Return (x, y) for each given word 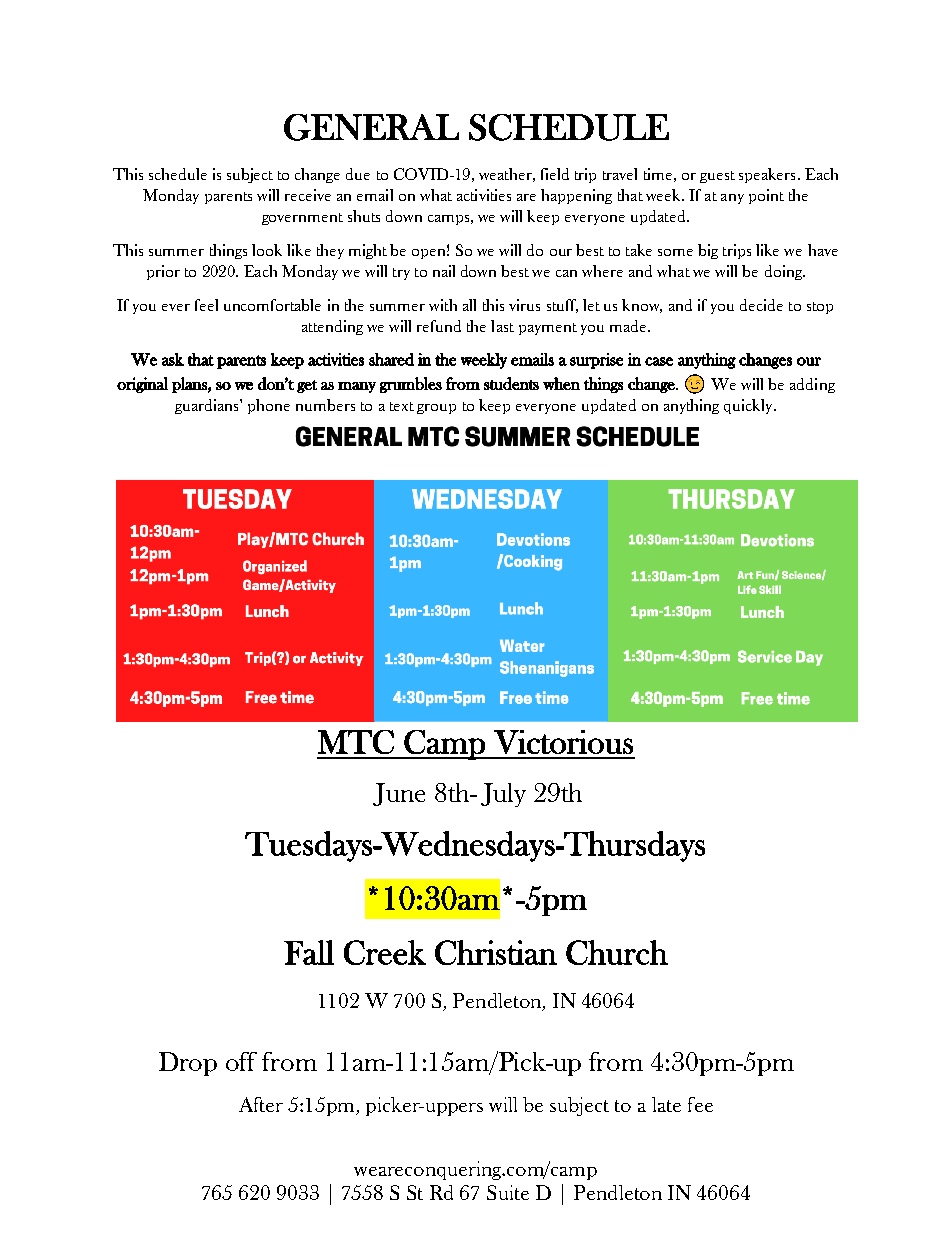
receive (308, 195)
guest (717, 177)
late (666, 1104)
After (261, 1104)
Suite (508, 1192)
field (555, 174)
